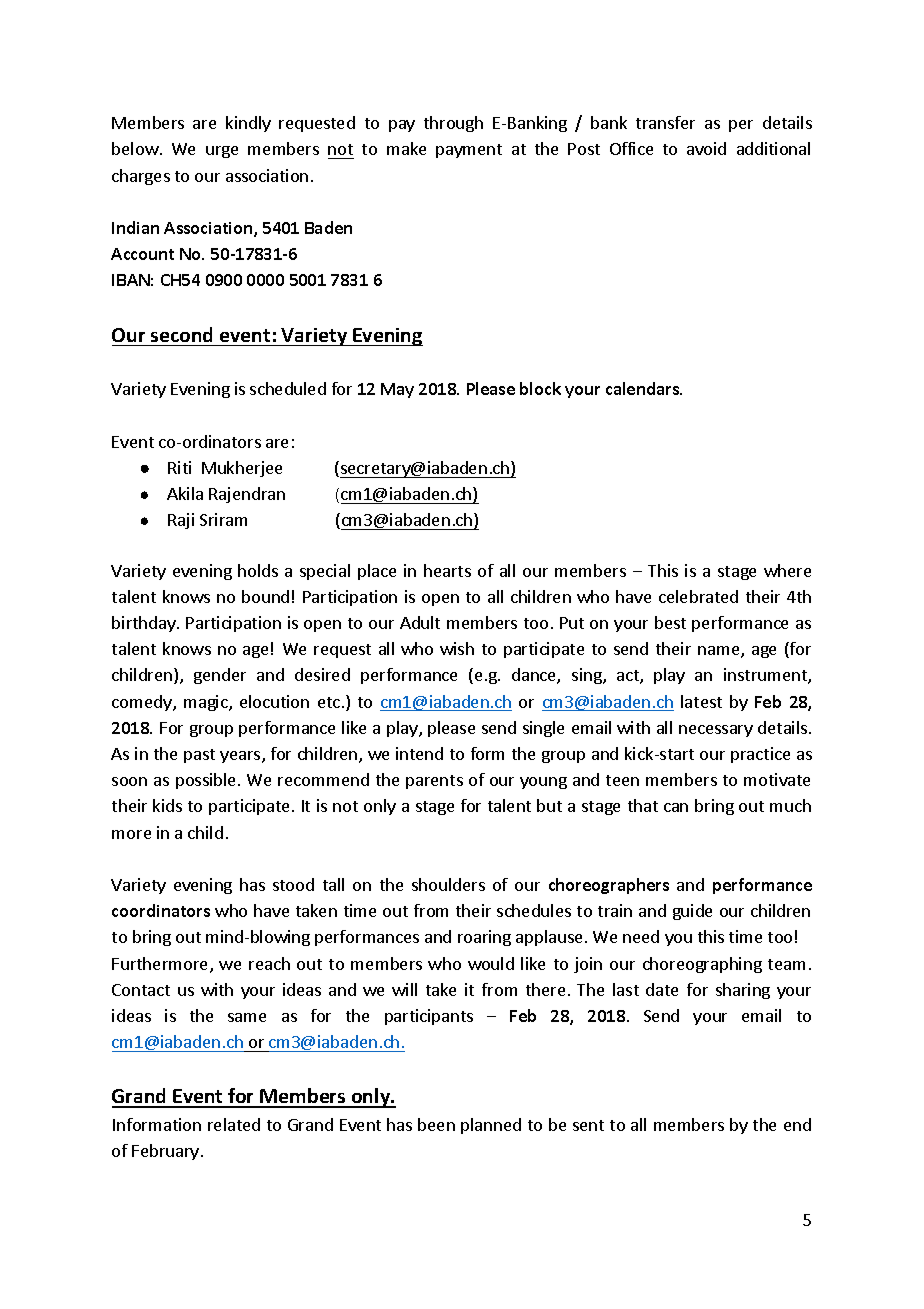 The width and height of the image is (924, 1309). Describe the element at coordinates (436, 1124) in the image. I see `been` at that location.
